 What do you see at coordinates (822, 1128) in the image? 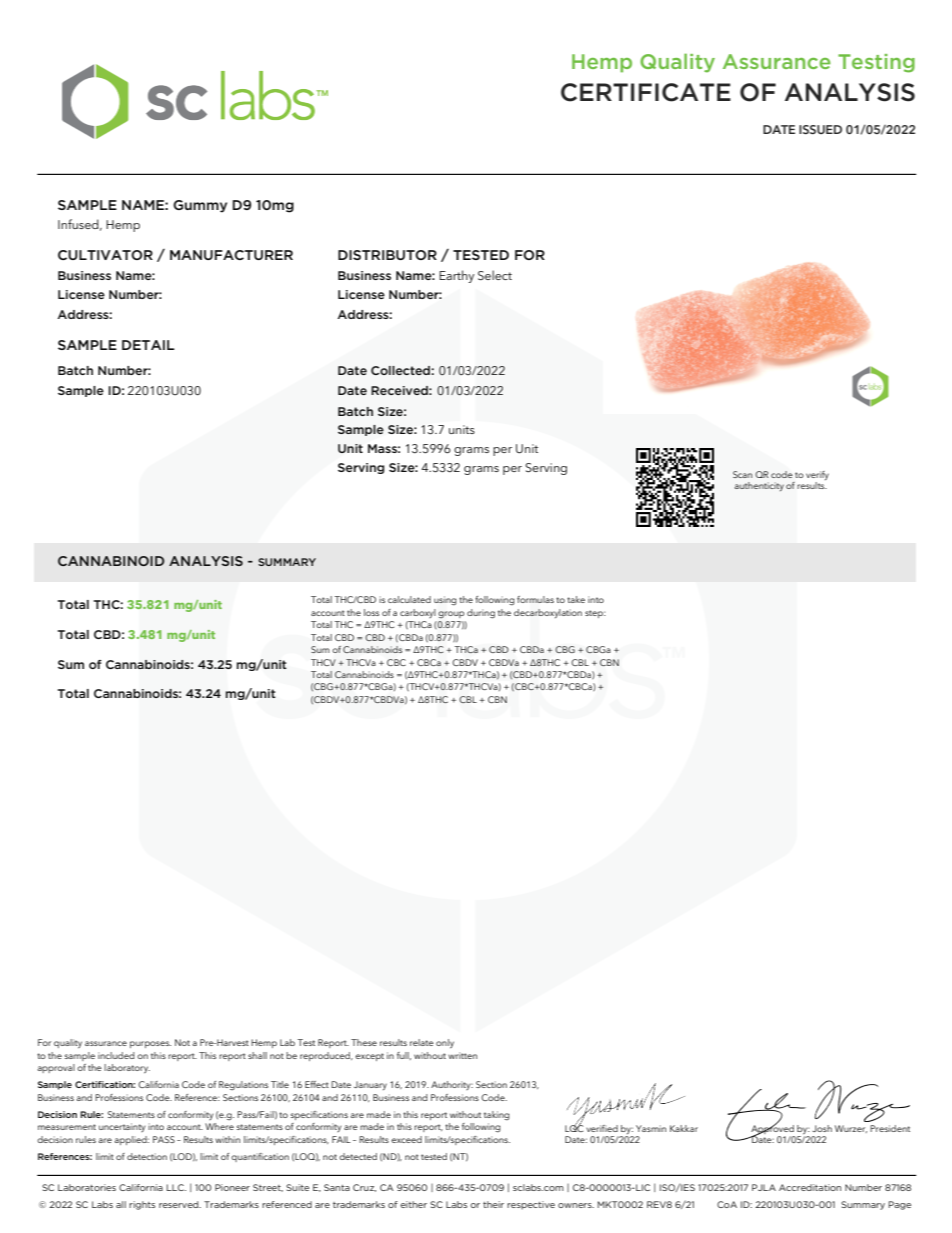
I see `Josh` at bounding box center [822, 1128].
